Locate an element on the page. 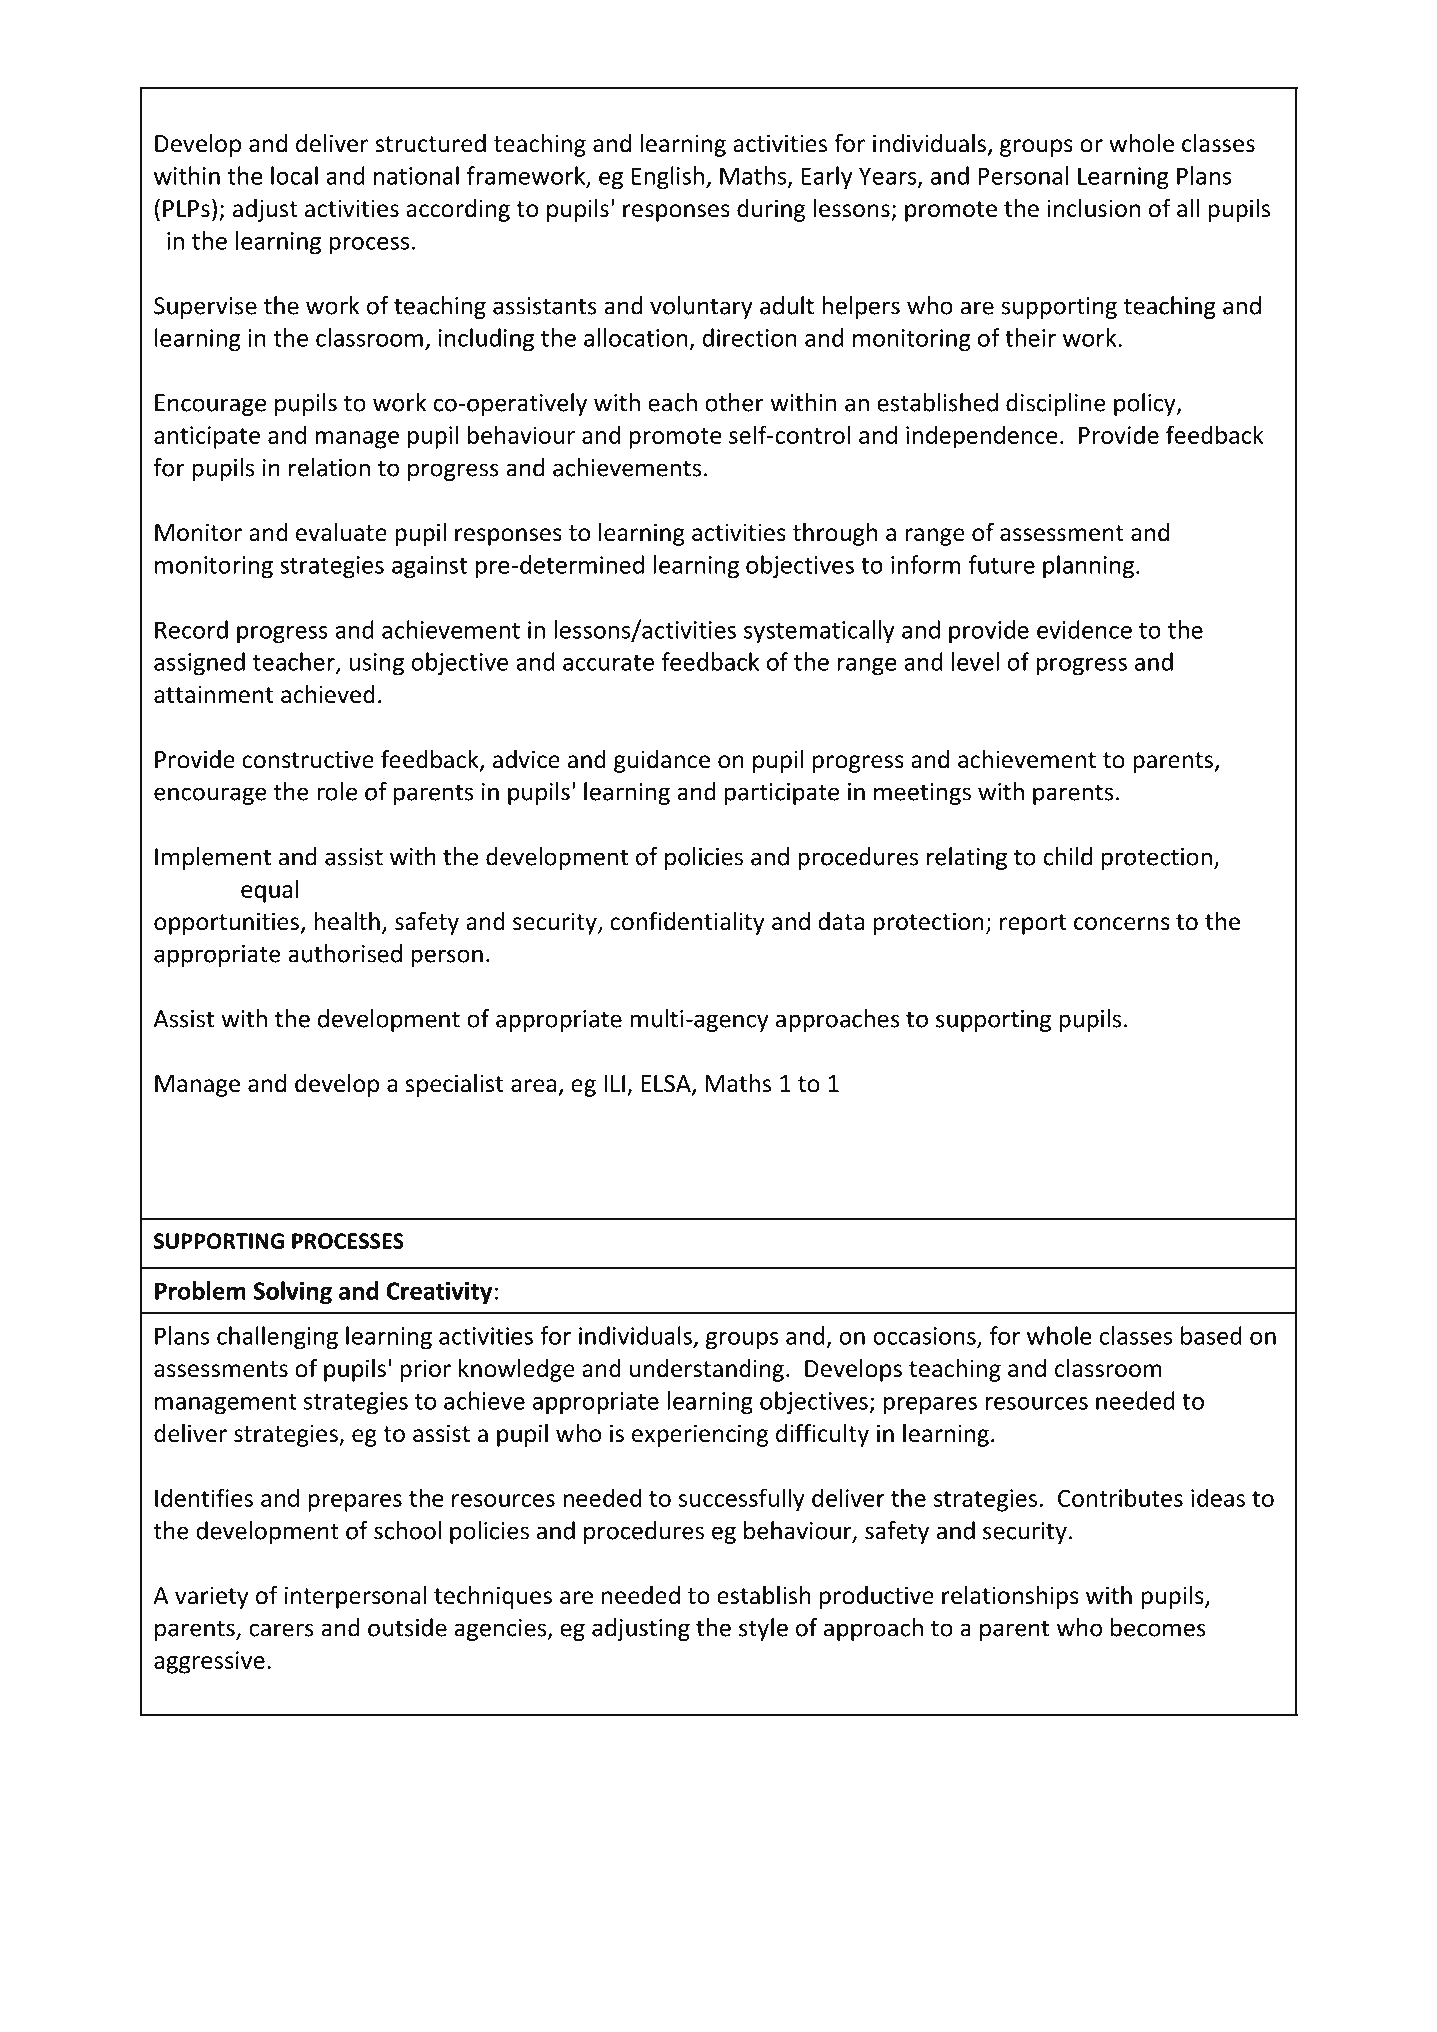 The width and height of the page is (1437, 2032). carers is located at coordinates (281, 1630).
